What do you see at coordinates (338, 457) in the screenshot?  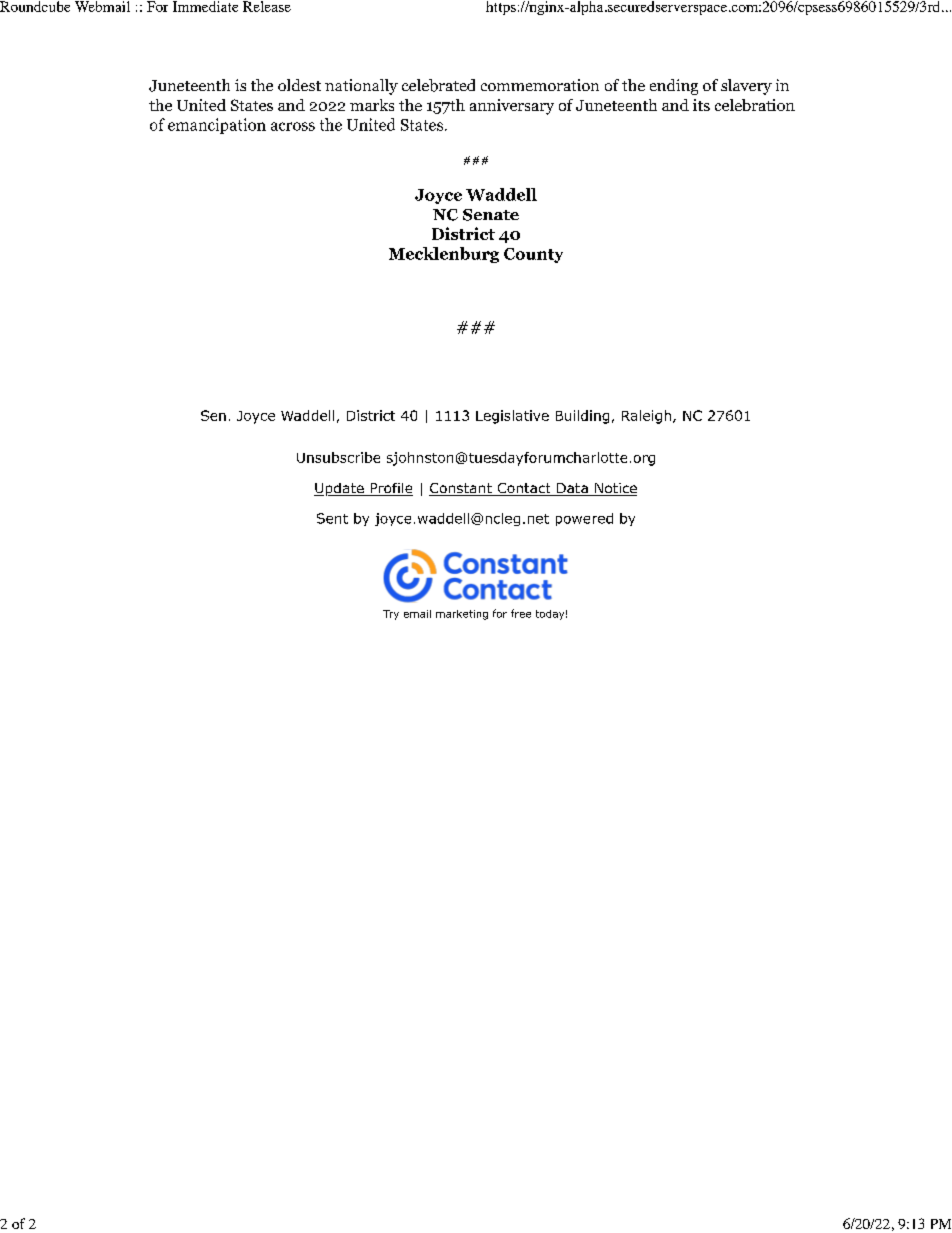 I see `Unsubscribe` at bounding box center [338, 457].
